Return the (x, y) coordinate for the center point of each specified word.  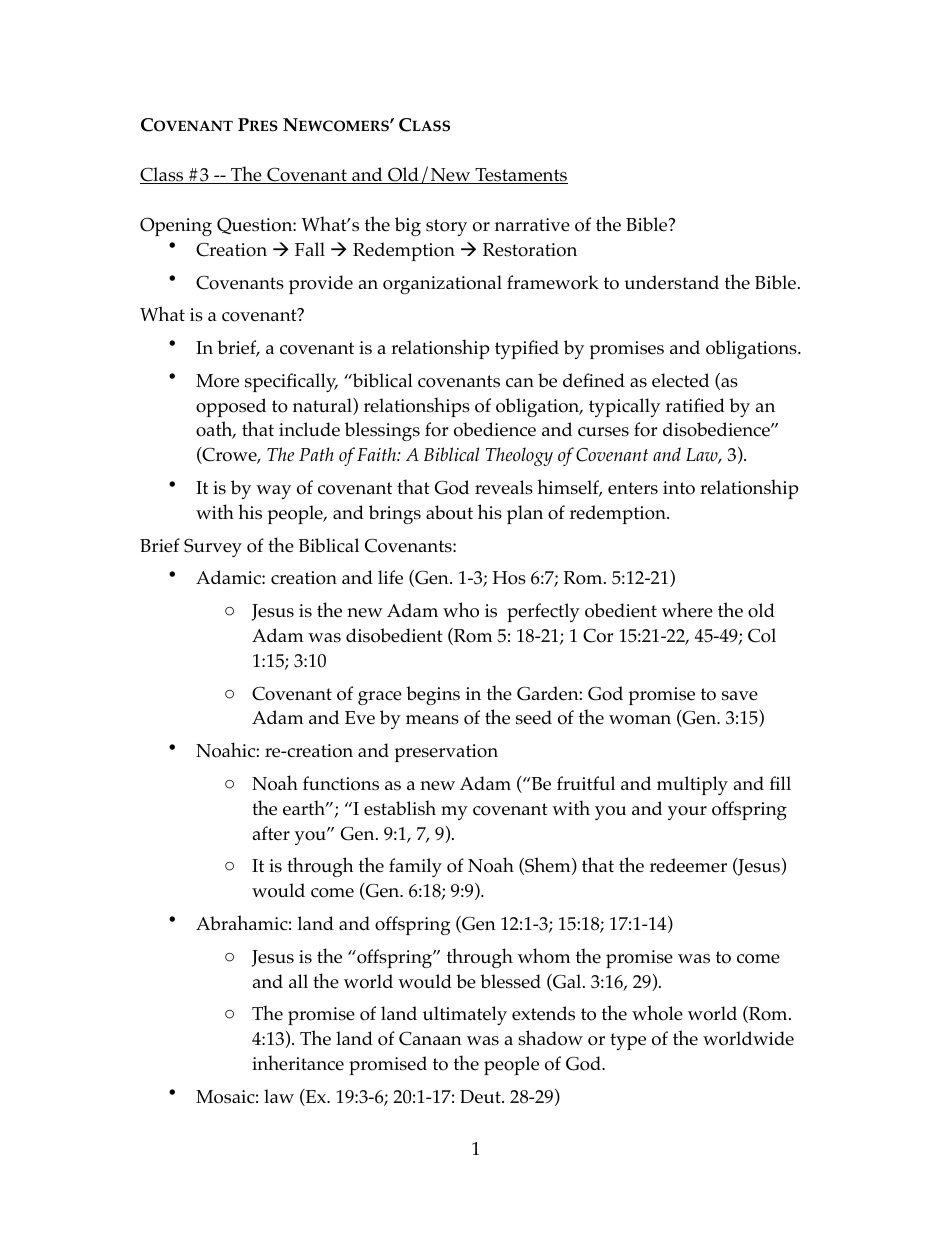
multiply (692, 785)
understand (671, 282)
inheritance (298, 1062)
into (679, 488)
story (446, 227)
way (273, 492)
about (449, 512)
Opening (176, 226)
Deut (481, 1096)
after (271, 833)
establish (400, 808)
